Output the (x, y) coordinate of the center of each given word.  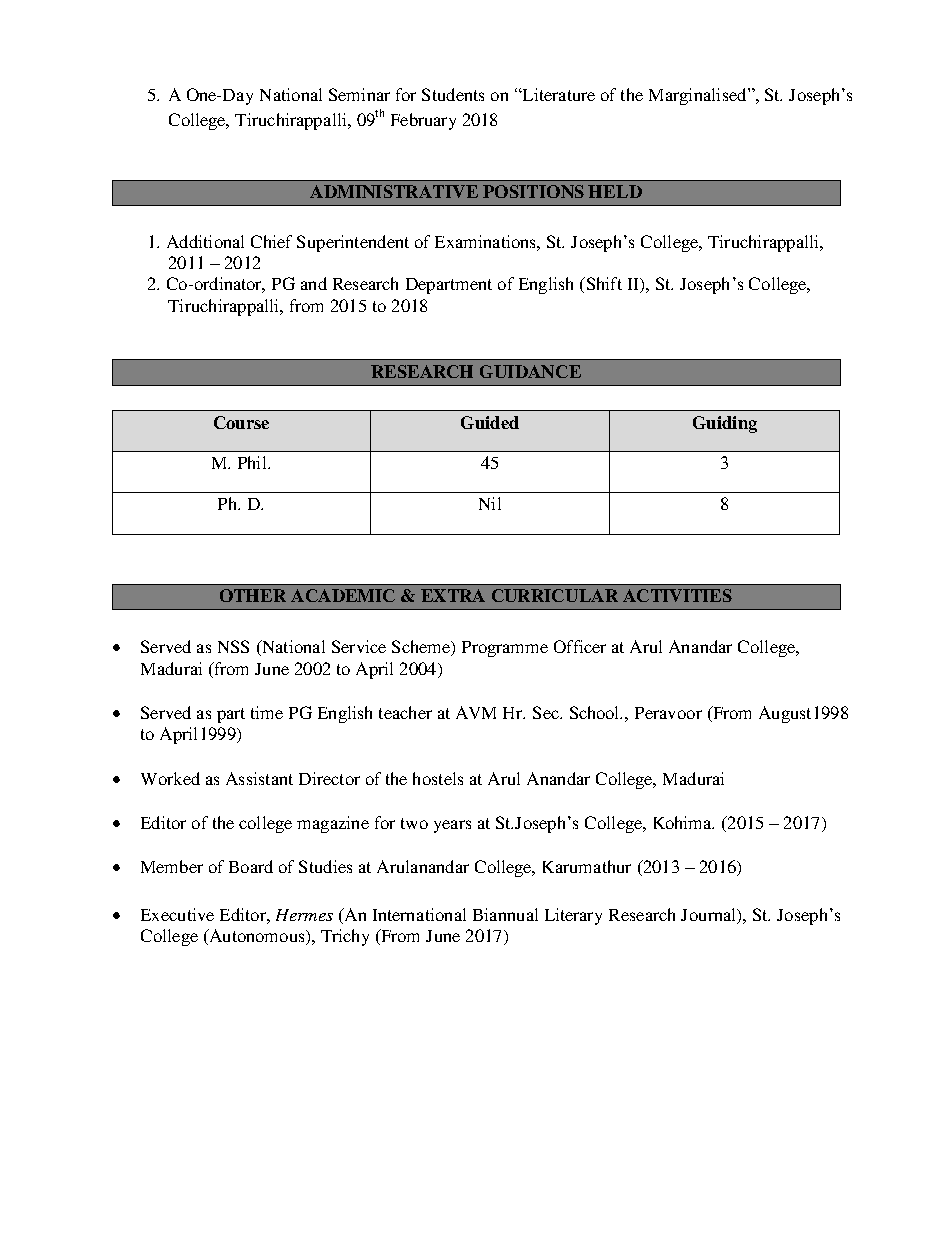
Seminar (359, 94)
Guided (490, 422)
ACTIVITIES (677, 595)
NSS (233, 646)
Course (241, 422)
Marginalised (699, 96)
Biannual (505, 914)
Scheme (422, 648)
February (423, 121)
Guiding (725, 424)
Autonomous (257, 937)
